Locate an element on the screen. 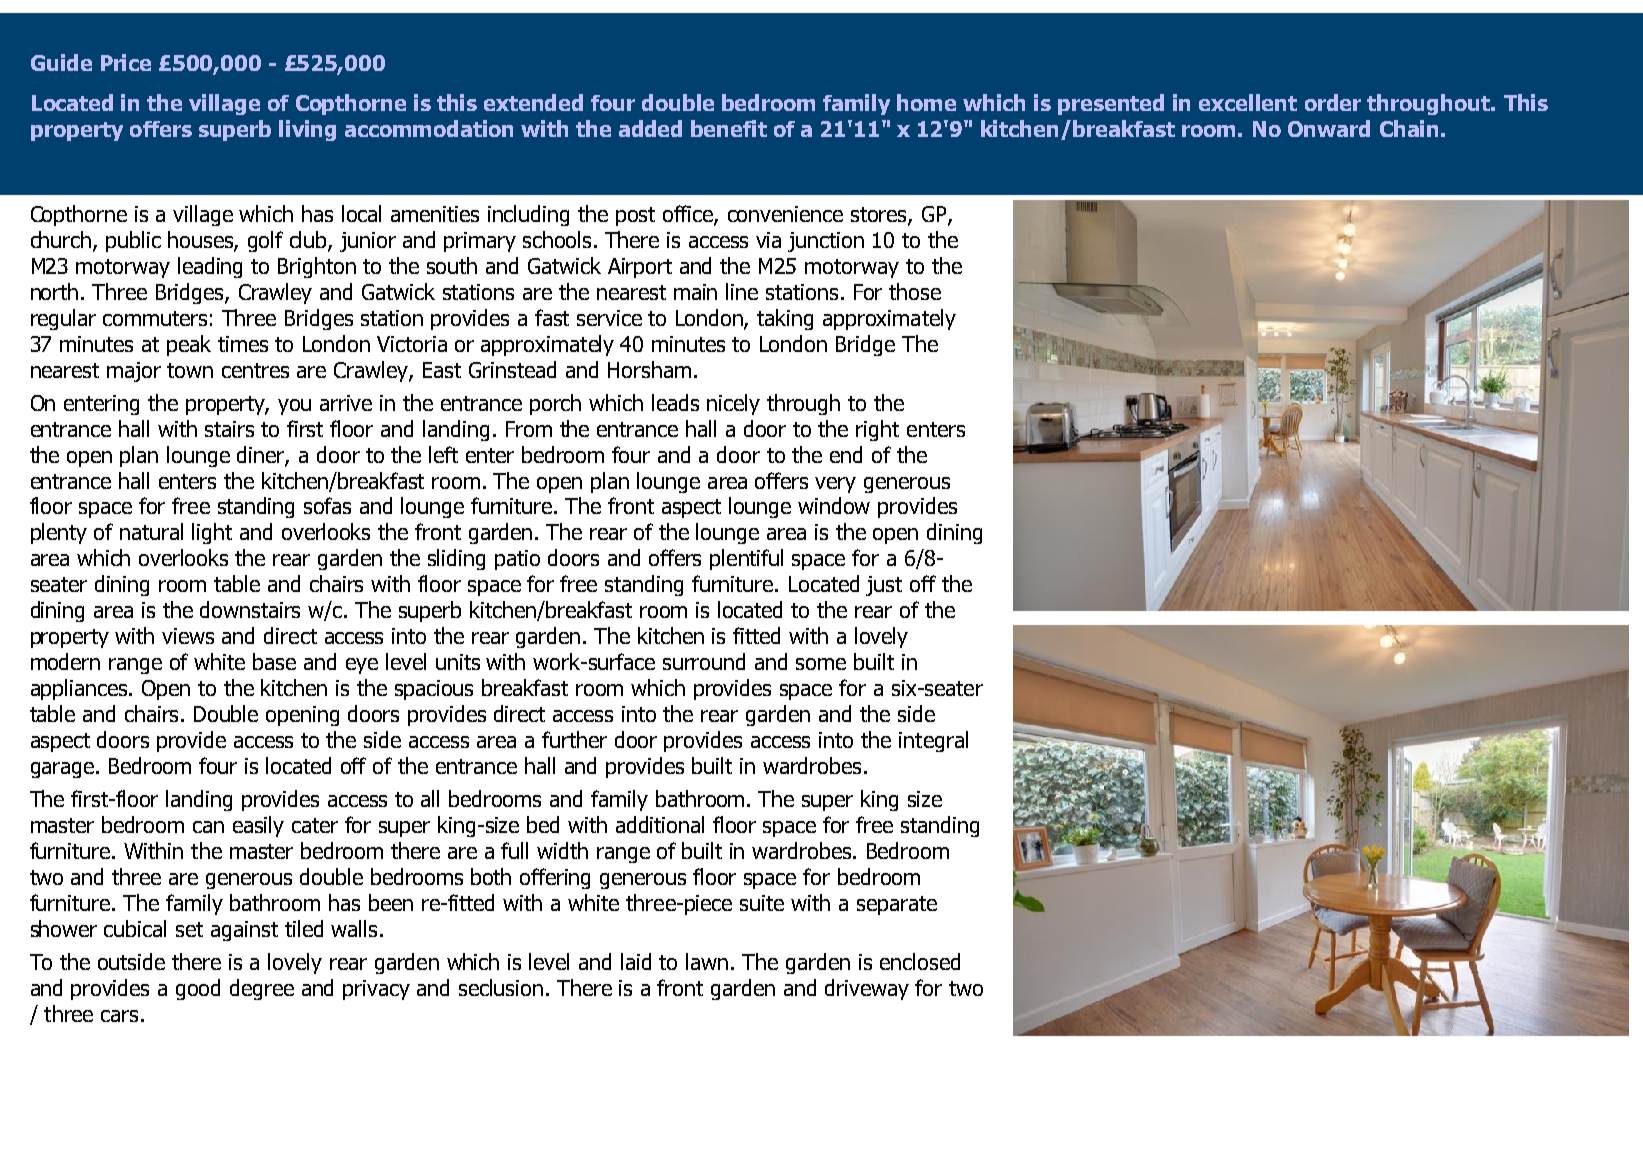  integral is located at coordinates (933, 741).
